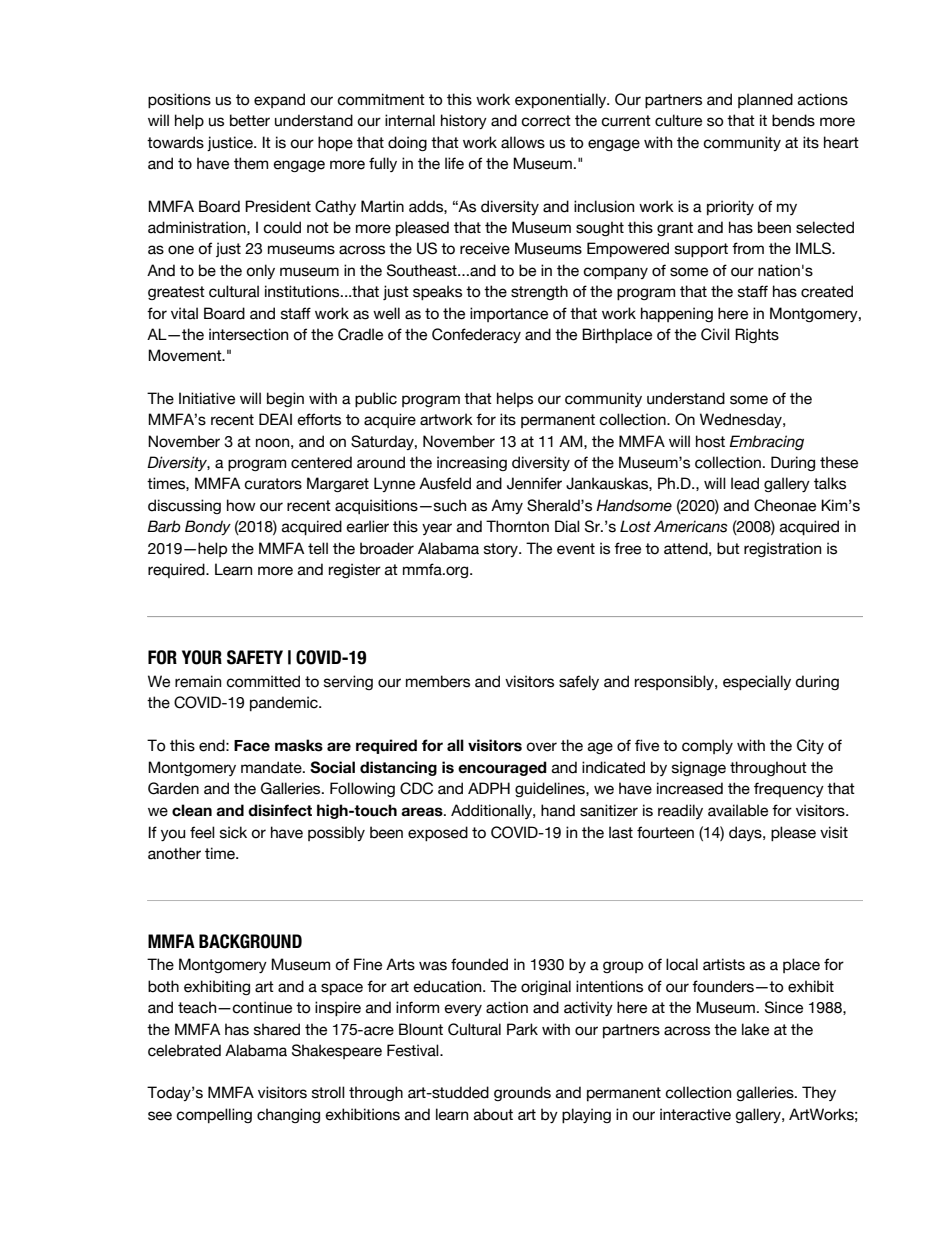 This screenshot has height=1233, width=952. What do you see at coordinates (793, 120) in the screenshot?
I see `bends` at bounding box center [793, 120].
